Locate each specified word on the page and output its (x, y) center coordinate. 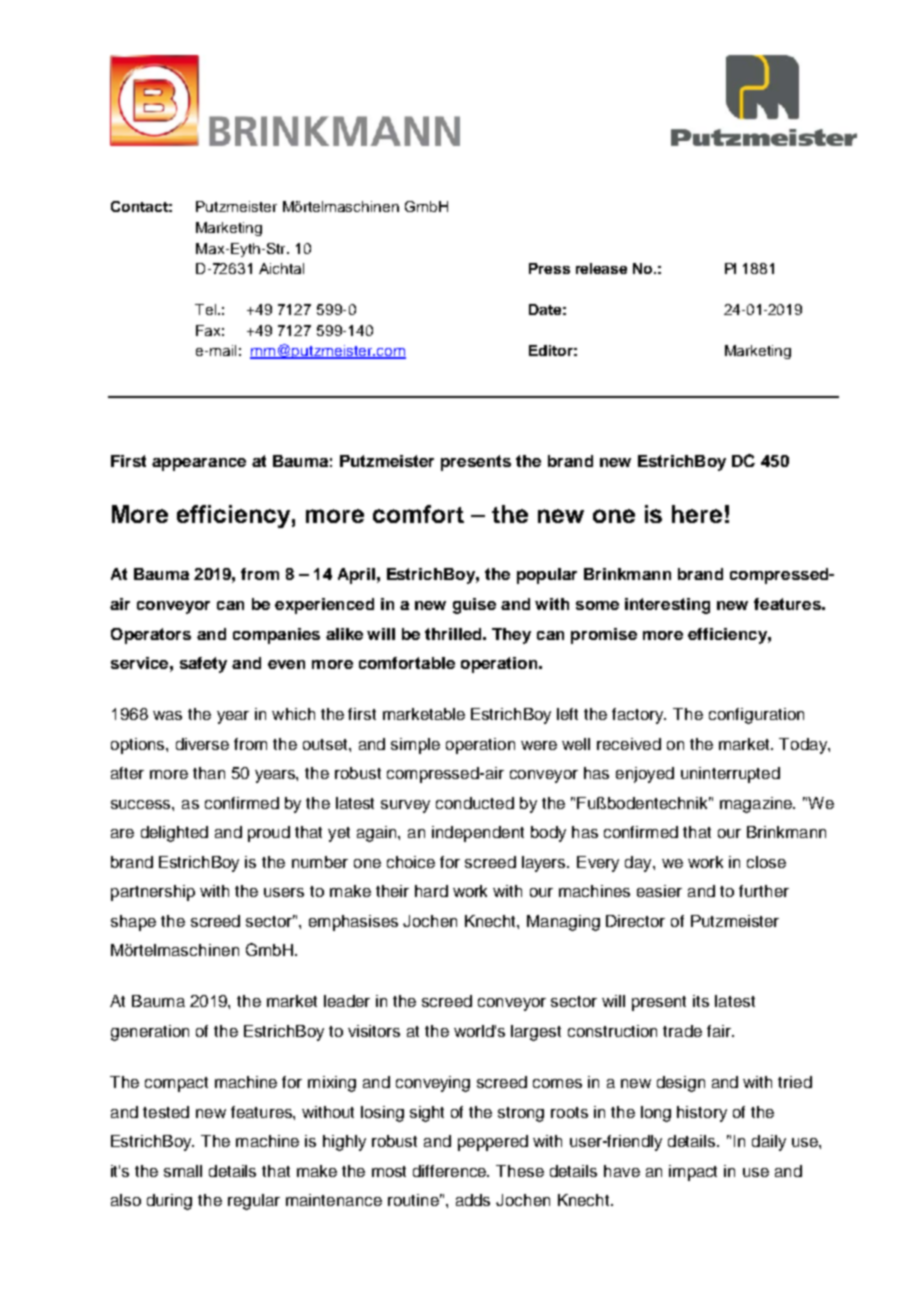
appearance (199, 464)
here (697, 514)
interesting (667, 606)
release (601, 268)
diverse (202, 744)
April (356, 576)
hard (431, 891)
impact (693, 1173)
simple (415, 746)
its (701, 1001)
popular (547, 576)
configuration (756, 716)
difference (451, 1171)
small (183, 1171)
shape (133, 923)
